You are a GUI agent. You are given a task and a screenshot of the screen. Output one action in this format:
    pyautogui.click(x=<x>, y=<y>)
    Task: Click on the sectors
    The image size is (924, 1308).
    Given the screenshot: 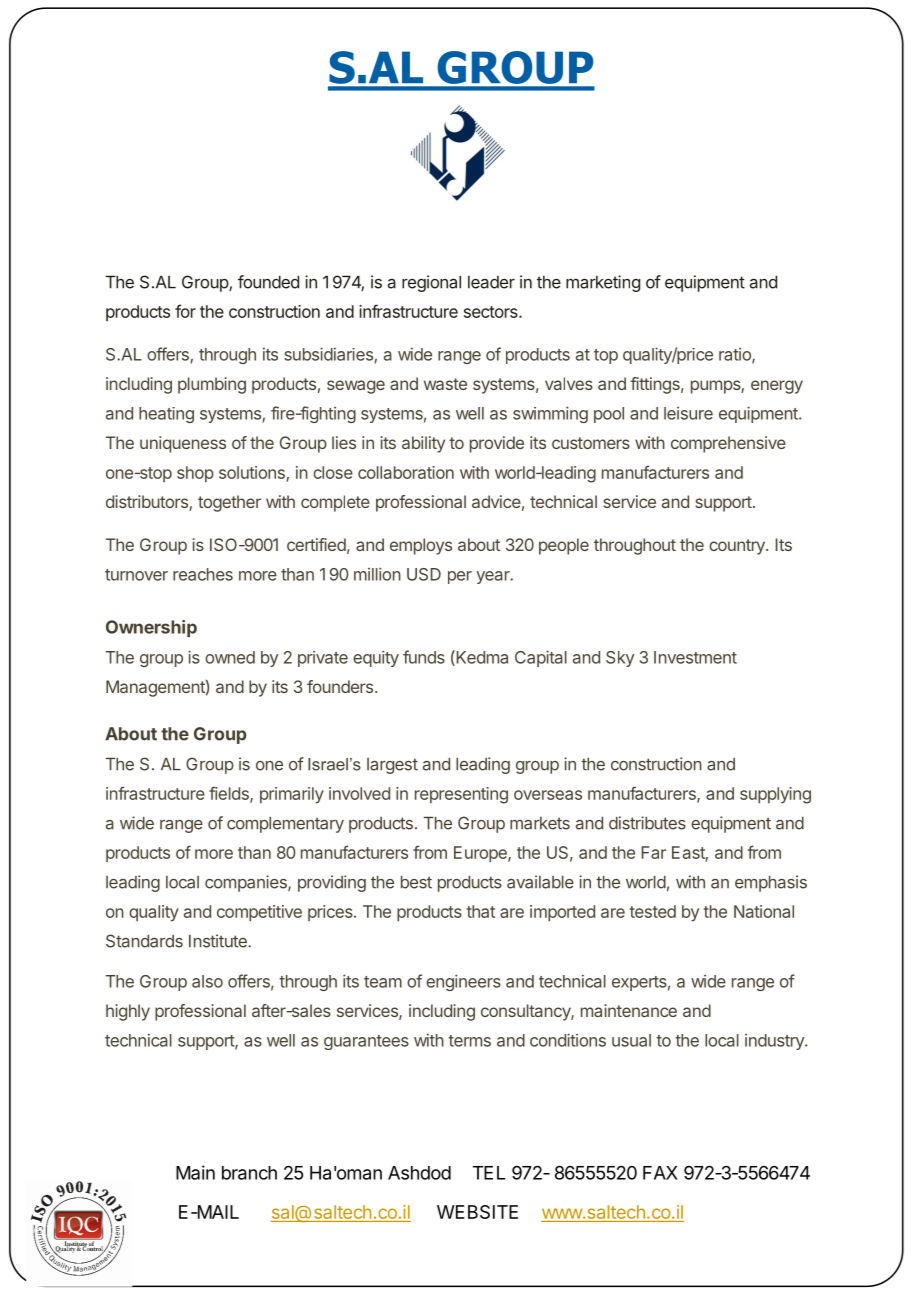 What is the action you would take?
    pyautogui.click(x=492, y=312)
